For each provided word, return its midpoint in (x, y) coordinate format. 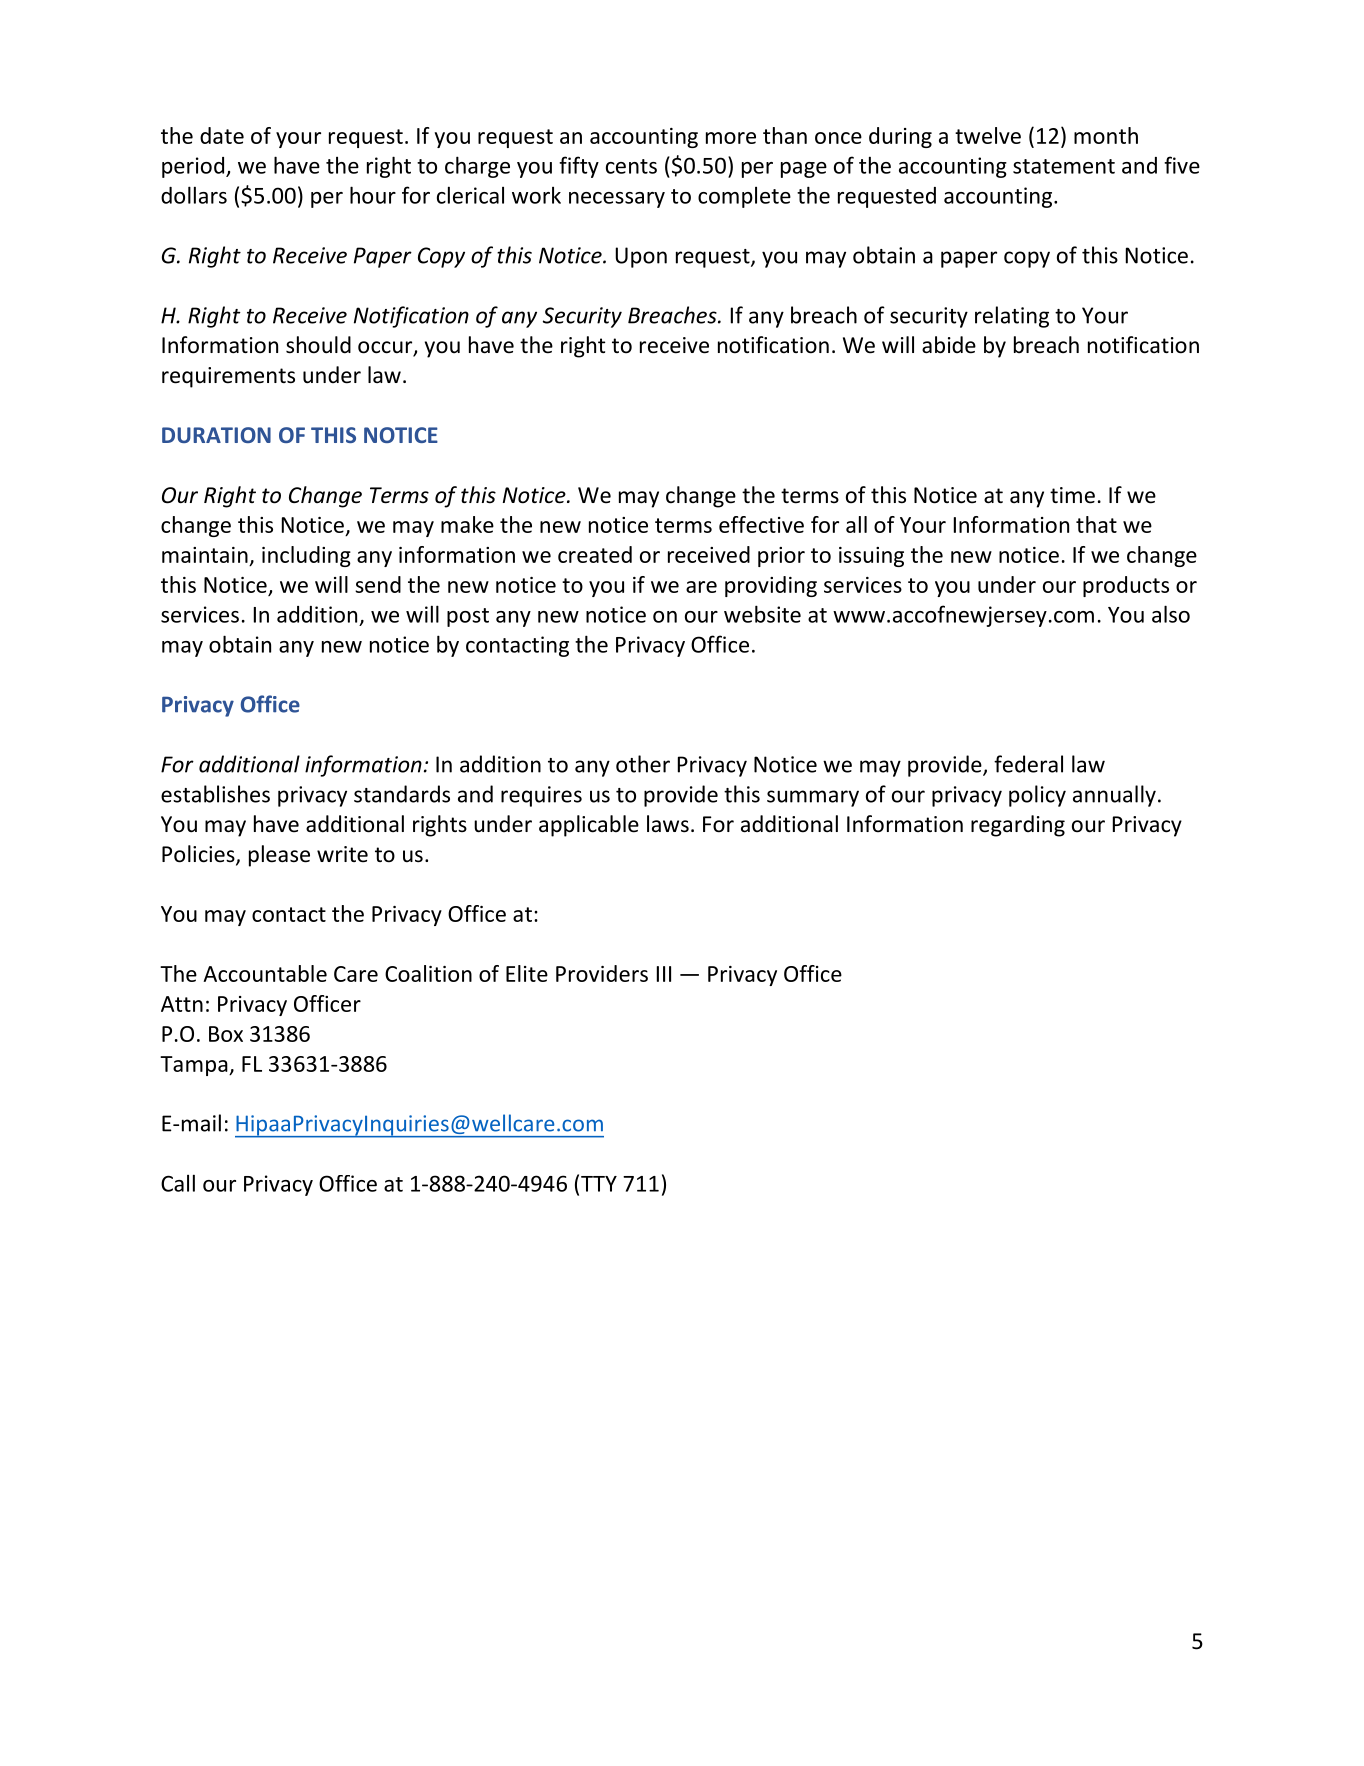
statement (1064, 166)
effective (761, 524)
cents (631, 166)
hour (373, 195)
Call (178, 1183)
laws (668, 824)
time (1072, 495)
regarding (1018, 826)
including (306, 556)
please (279, 856)
